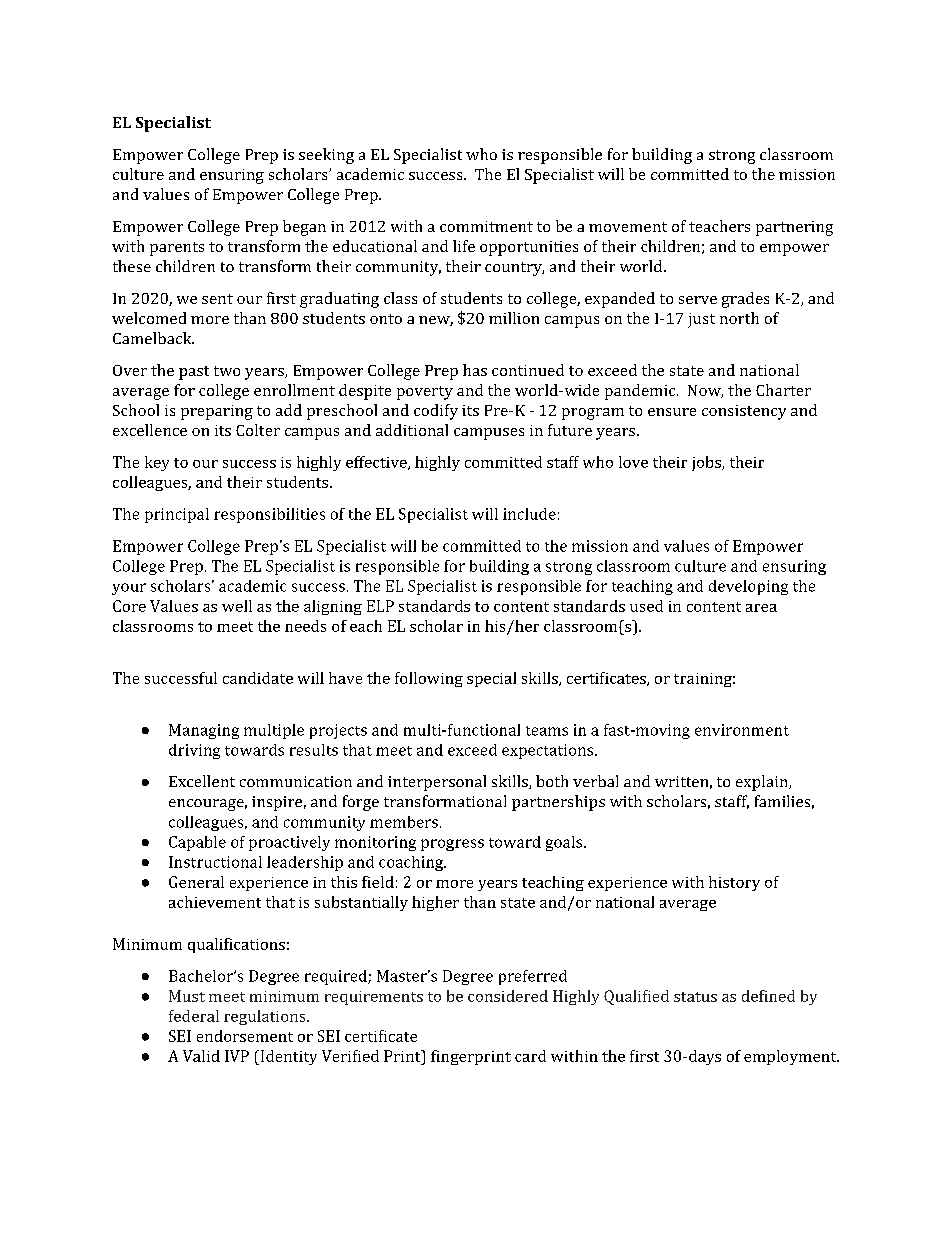 The image size is (952, 1233). What do you see at coordinates (380, 606) in the screenshot?
I see `ELP` at bounding box center [380, 606].
